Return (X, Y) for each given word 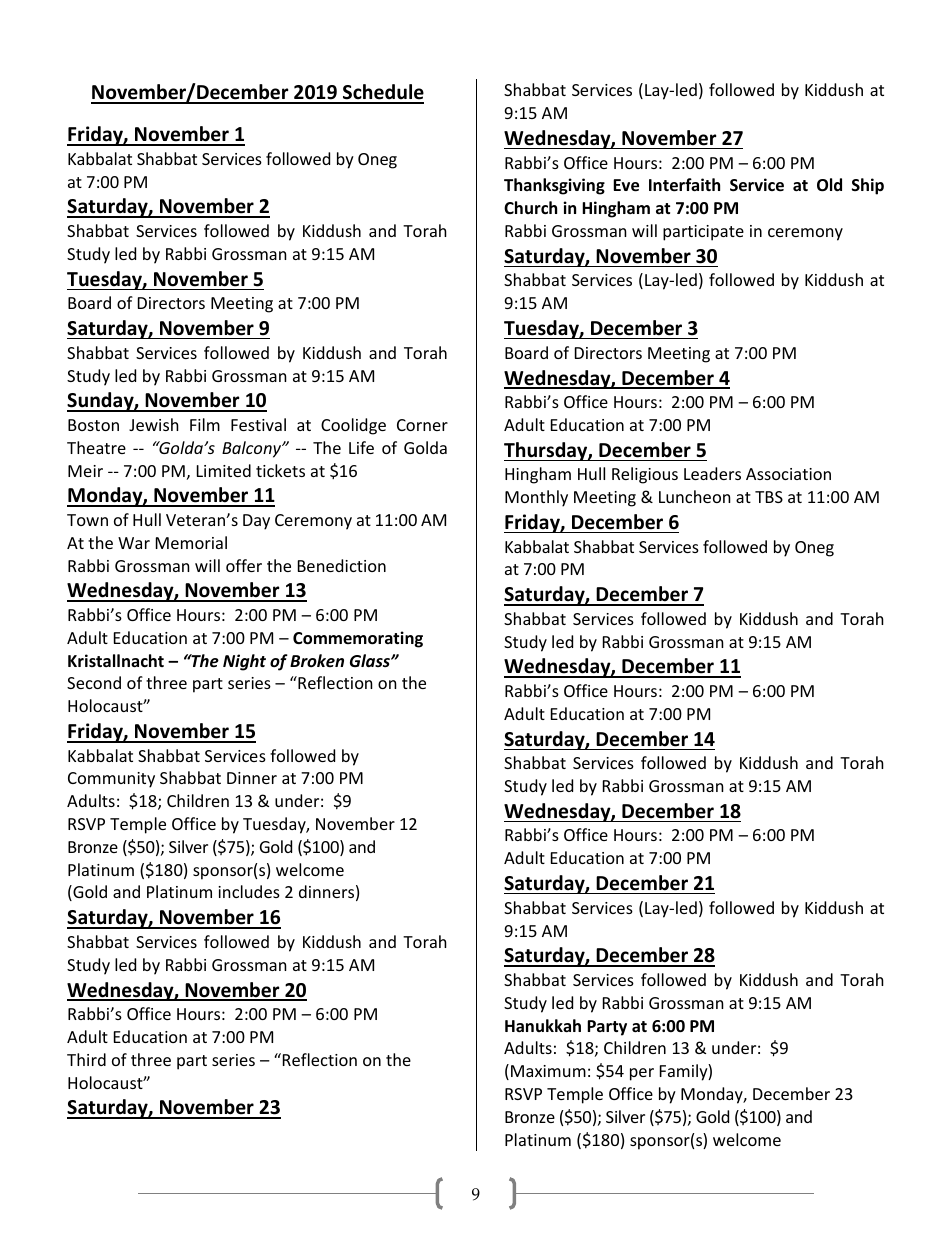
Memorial (191, 542)
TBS (769, 497)
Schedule (382, 93)
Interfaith (684, 185)
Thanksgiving (554, 186)
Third (86, 1059)
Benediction (342, 565)
